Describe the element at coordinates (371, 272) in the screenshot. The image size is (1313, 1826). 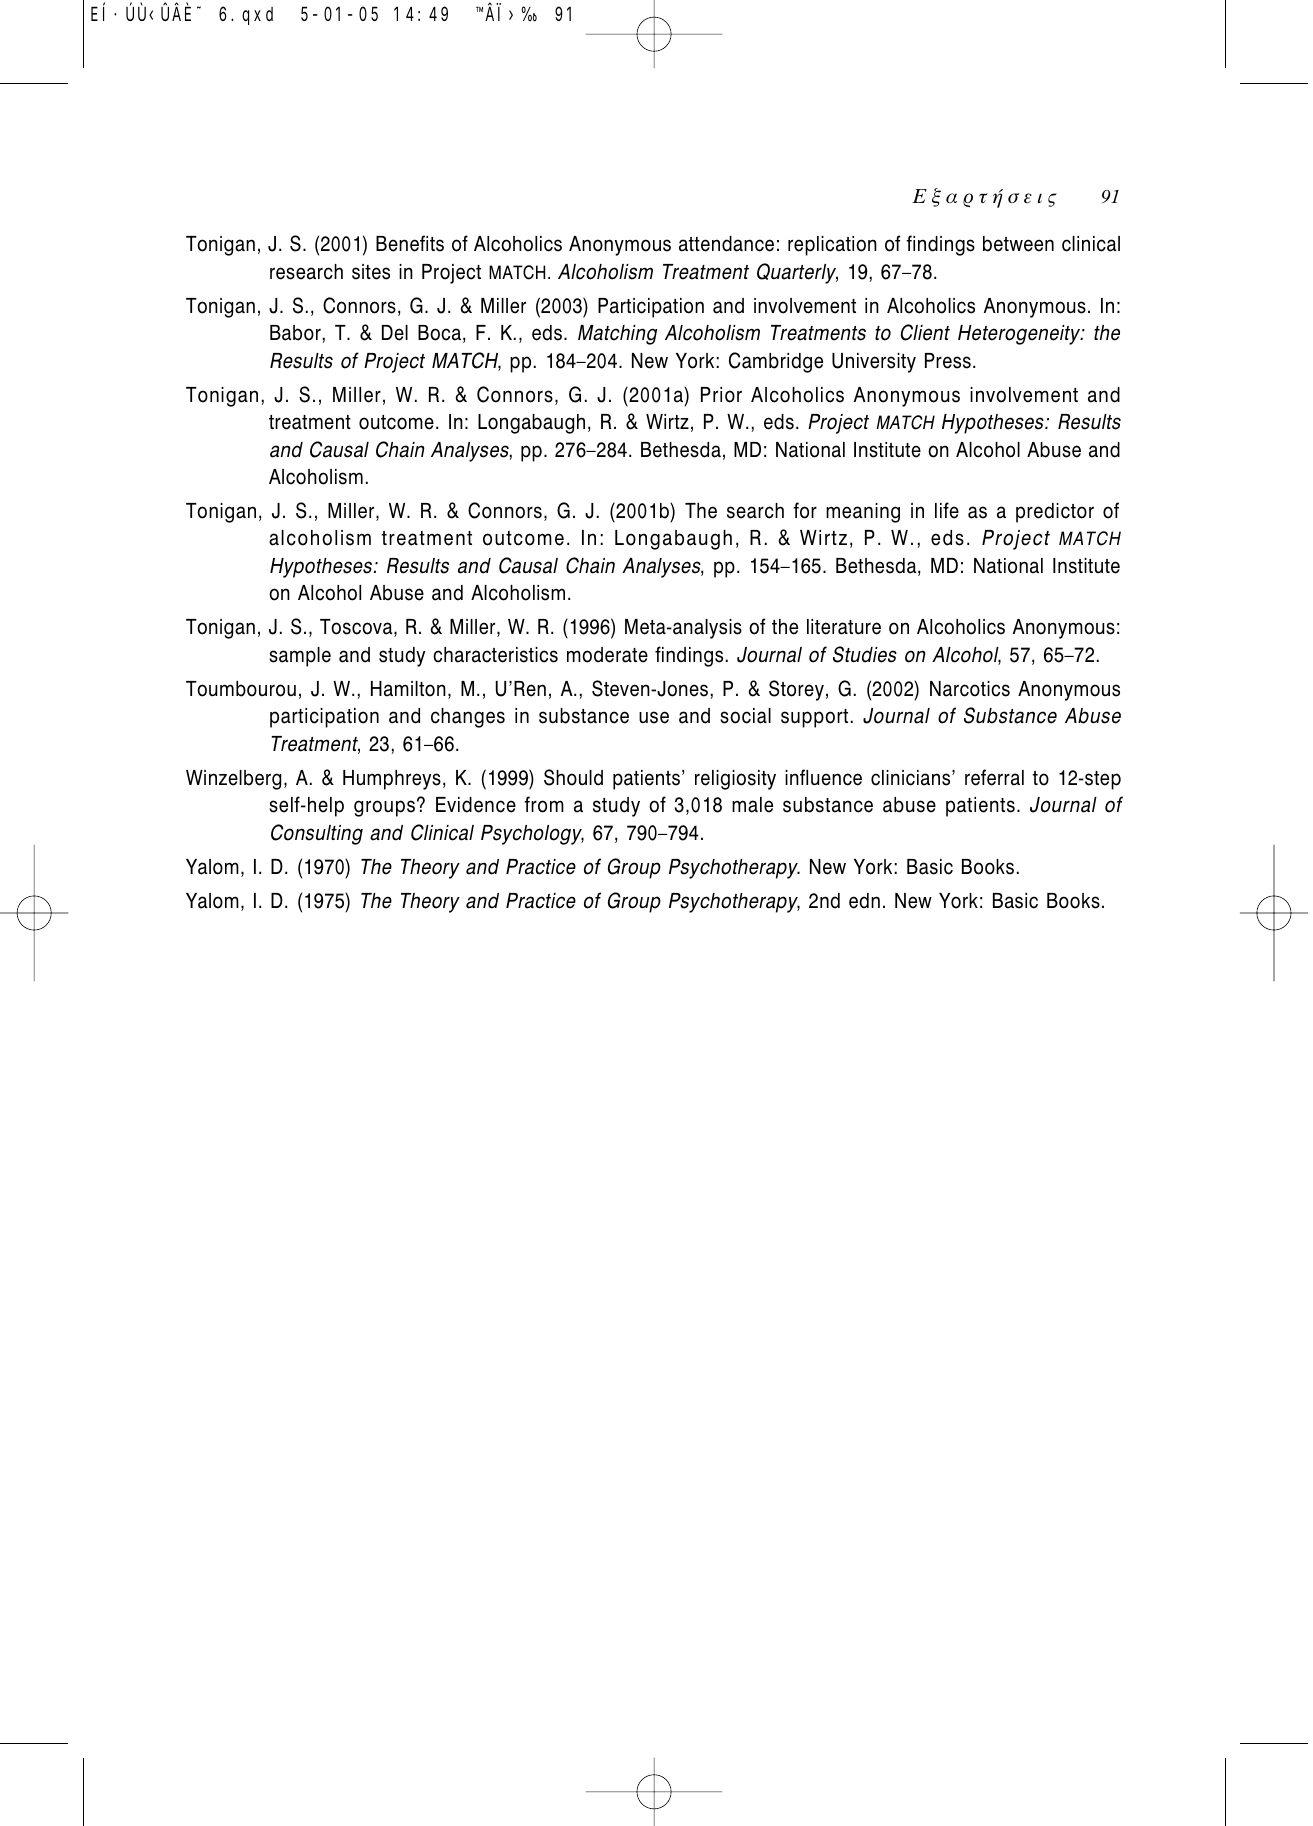
I see `sites` at that location.
